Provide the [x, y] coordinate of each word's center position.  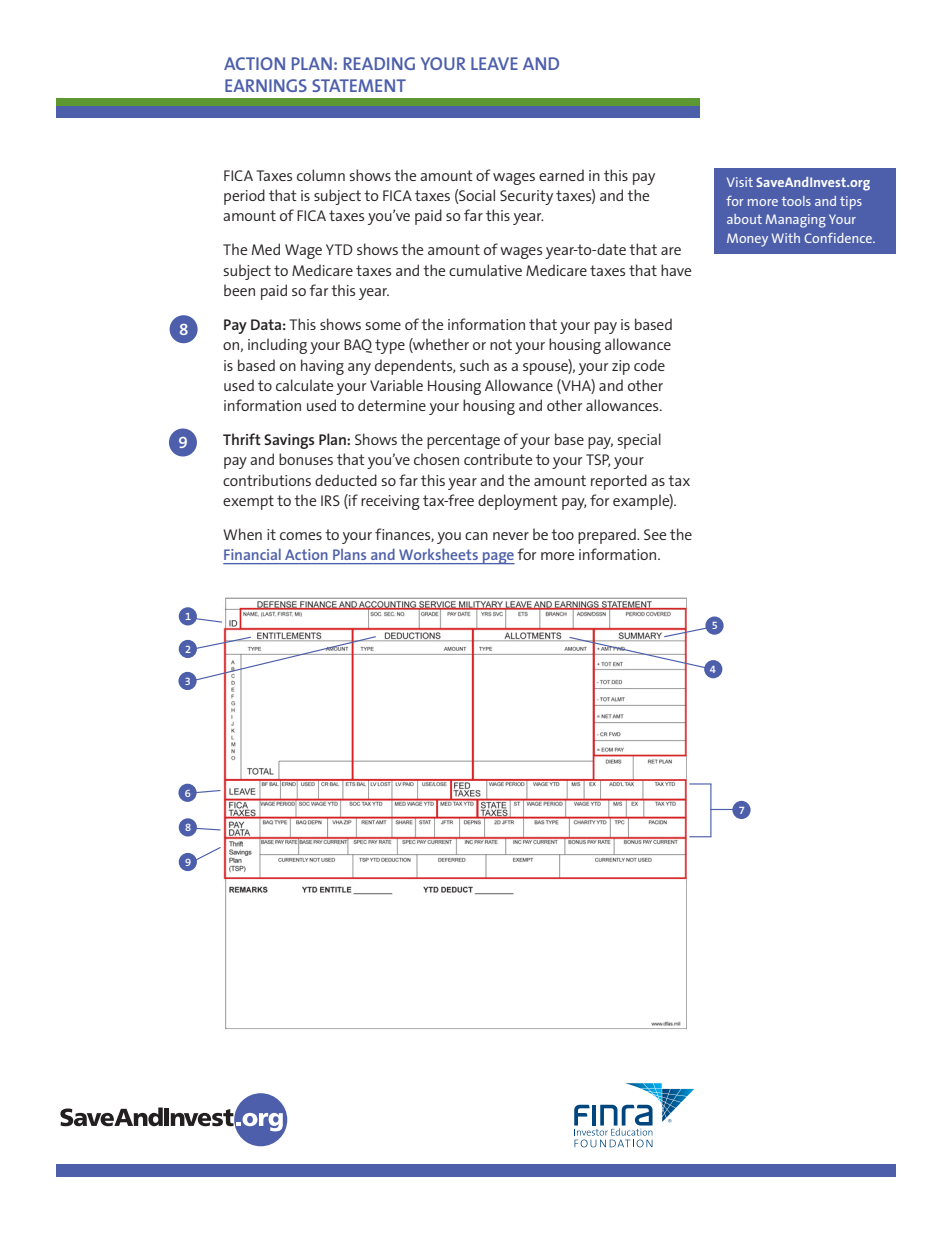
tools [796, 201]
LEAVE [494, 63]
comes [301, 536]
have [676, 270]
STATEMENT [359, 85]
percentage [463, 441]
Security [526, 197]
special [639, 441]
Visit [740, 182]
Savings [289, 441]
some [383, 326]
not [501, 344]
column [321, 175]
